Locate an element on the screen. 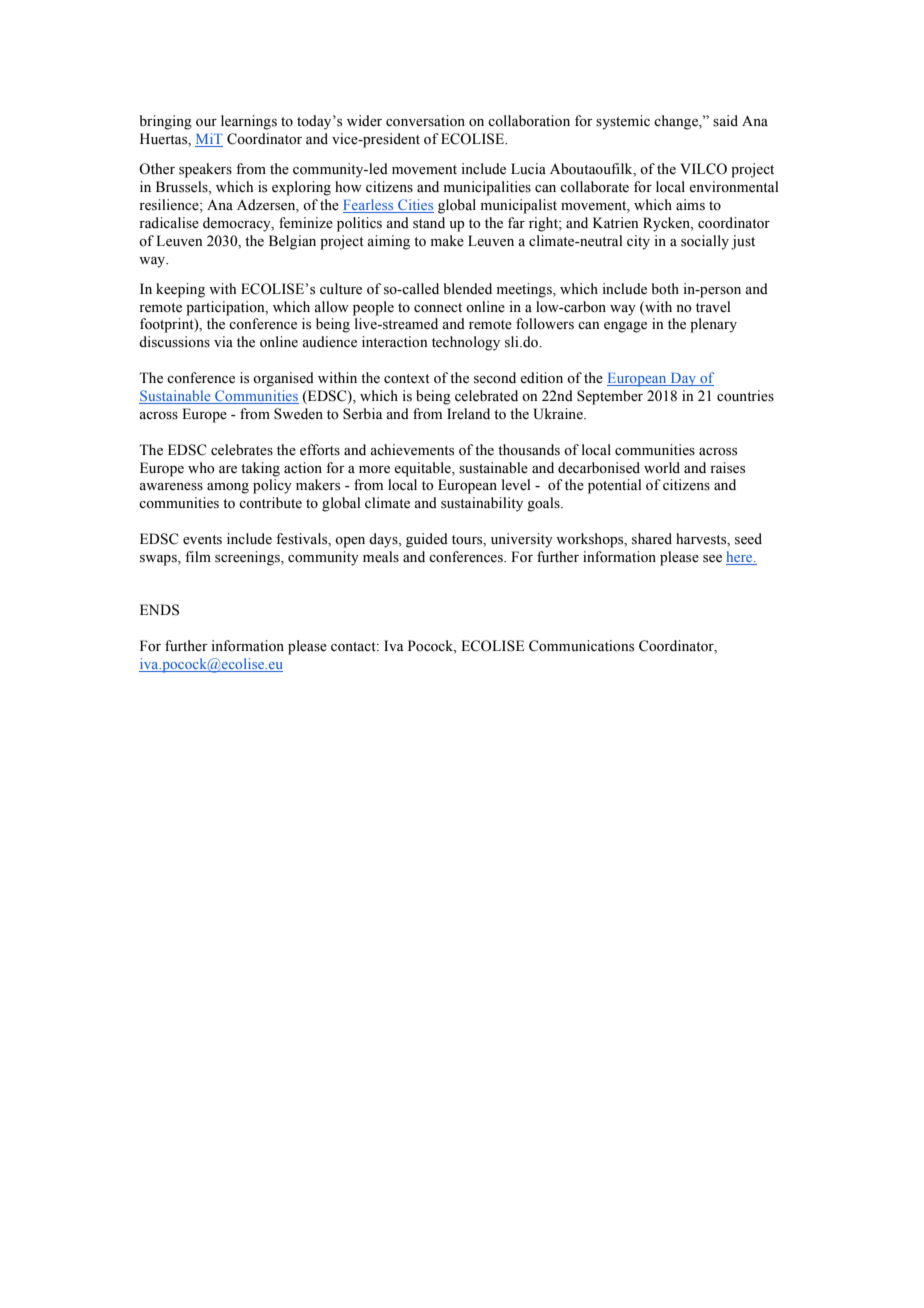 The width and height of the screenshot is (924, 1308). said is located at coordinates (725, 121).
